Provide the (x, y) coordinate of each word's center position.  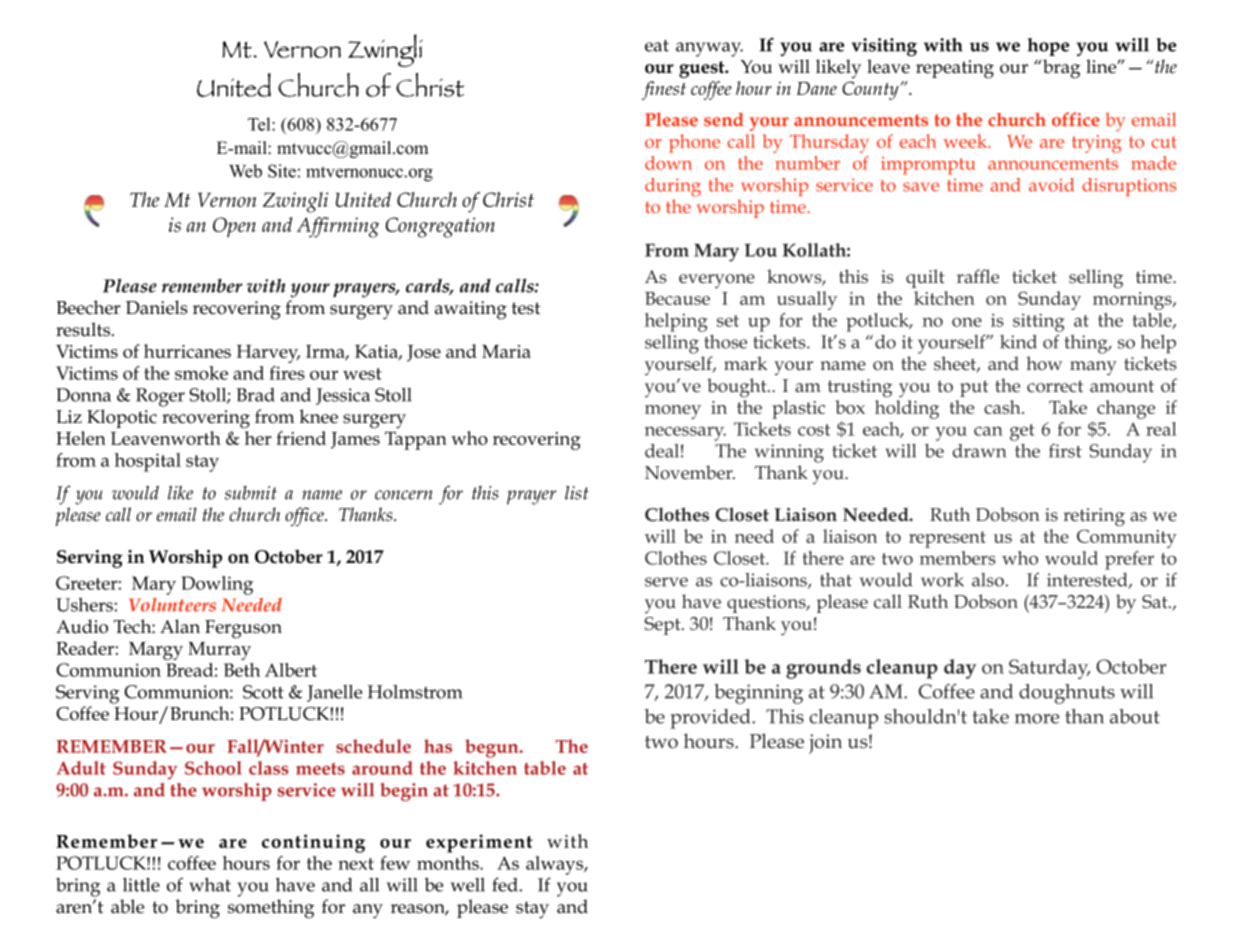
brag (1060, 69)
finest (664, 90)
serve (666, 582)
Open (234, 227)
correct (1055, 386)
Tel (260, 124)
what (210, 884)
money (673, 412)
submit (251, 493)
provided (711, 719)
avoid (1051, 185)
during (673, 187)
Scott (263, 692)
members (958, 558)
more (1037, 719)
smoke (201, 373)
